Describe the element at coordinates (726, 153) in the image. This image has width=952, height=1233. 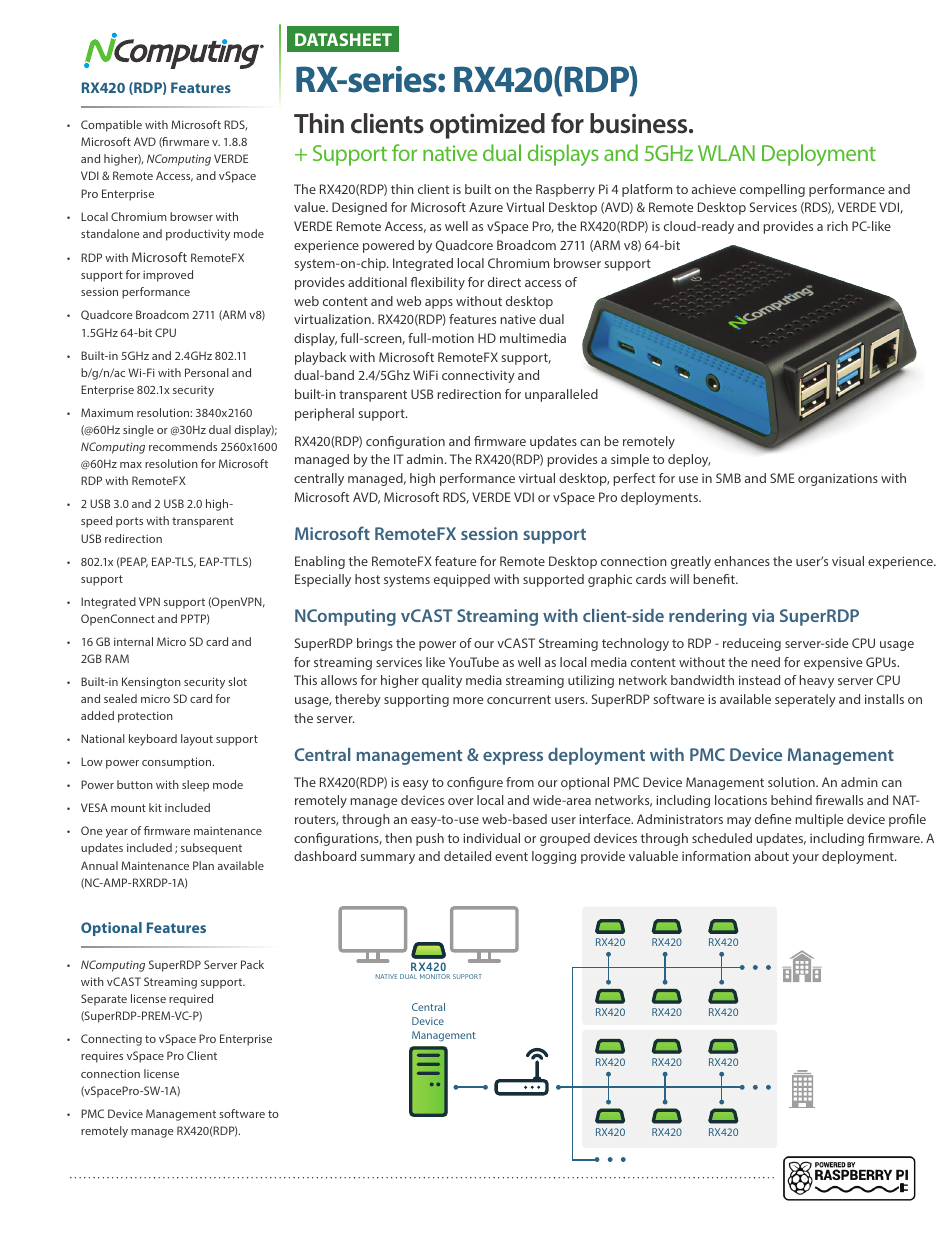
I see `WLAN` at that location.
